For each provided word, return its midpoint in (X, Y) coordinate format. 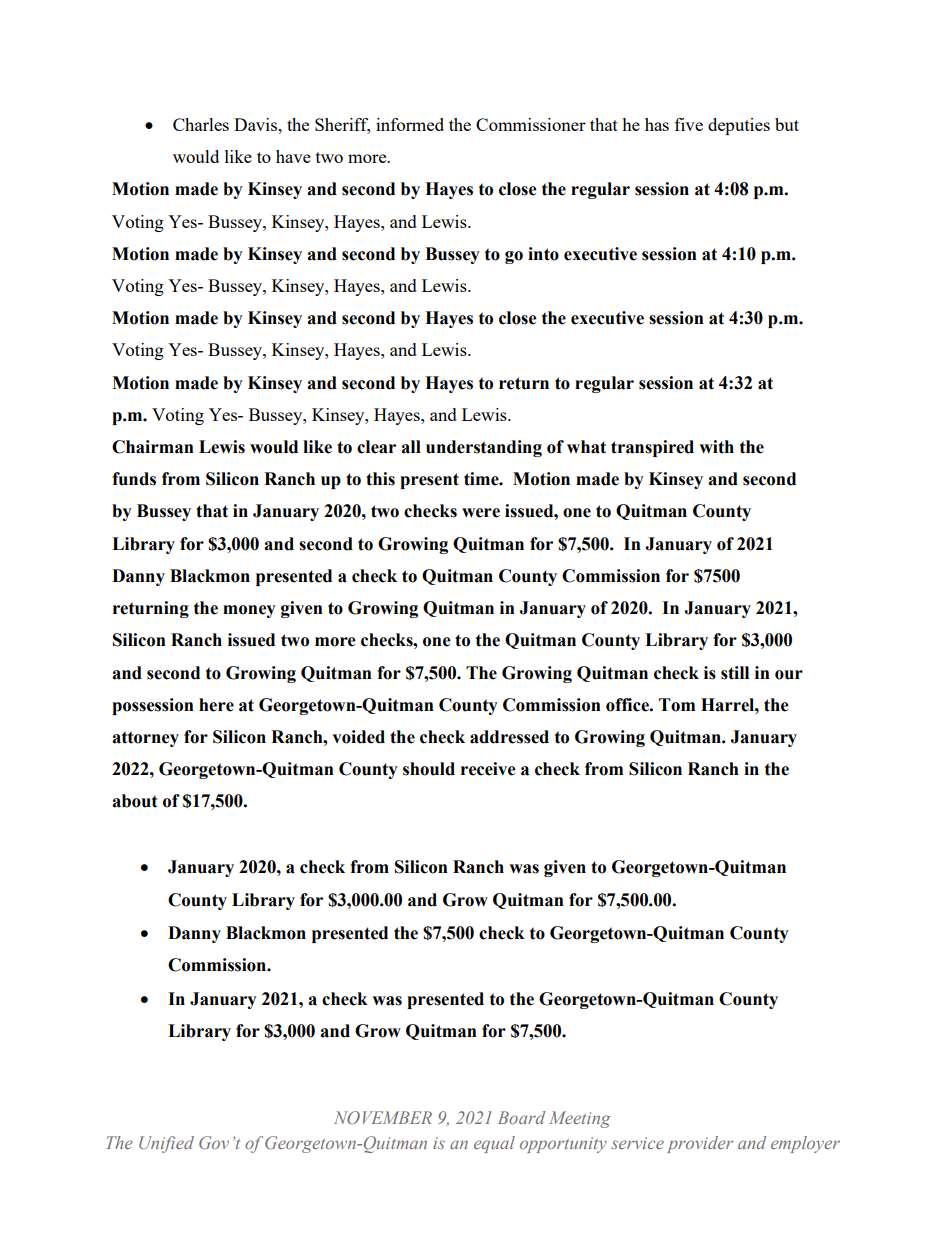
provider (700, 1144)
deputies (739, 126)
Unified (166, 1144)
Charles (201, 124)
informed (410, 124)
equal (494, 1144)
